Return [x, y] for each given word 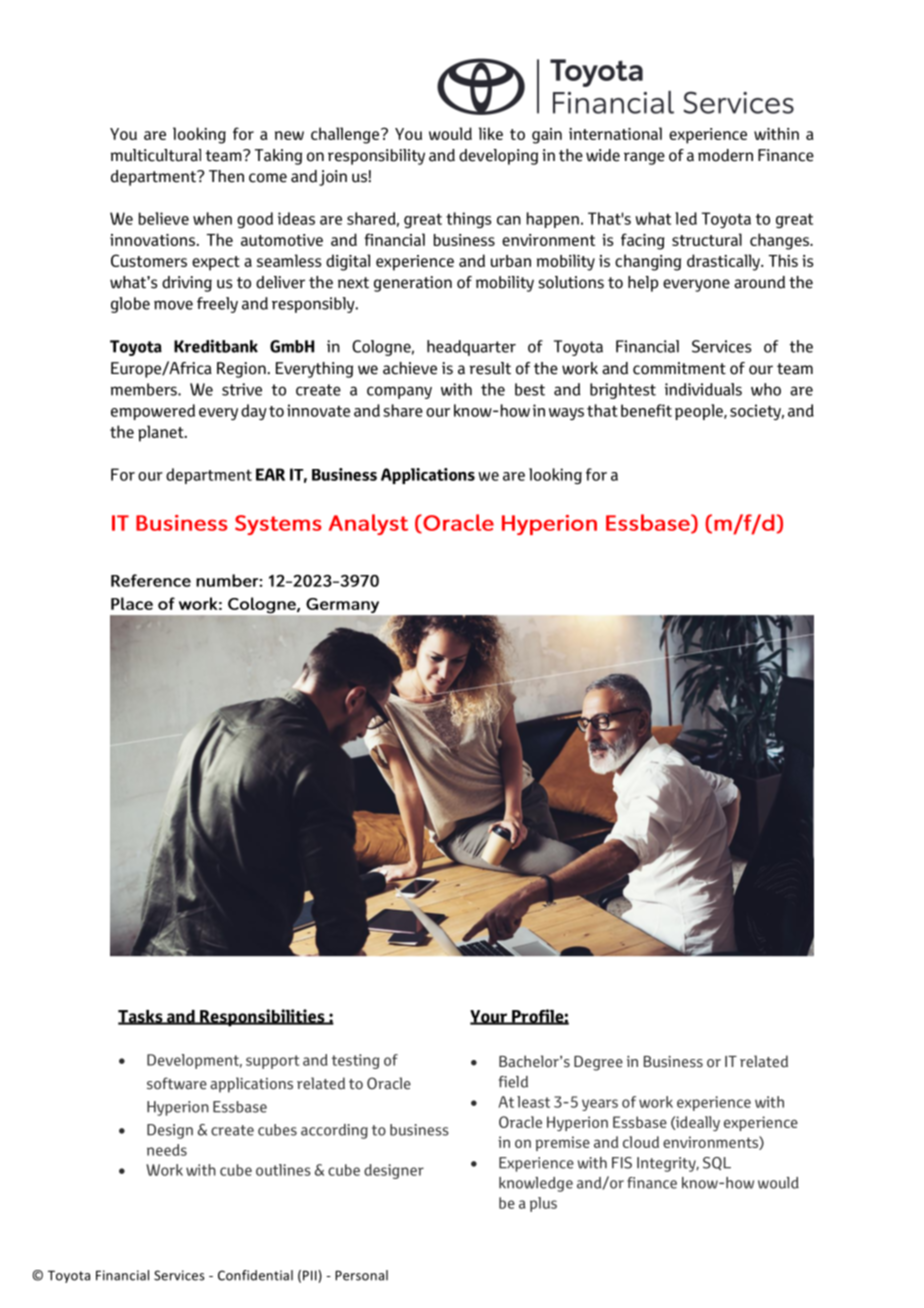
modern [725, 155]
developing [498, 157]
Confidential [255, 1275]
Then [226, 176]
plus [543, 1204]
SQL [717, 1163]
